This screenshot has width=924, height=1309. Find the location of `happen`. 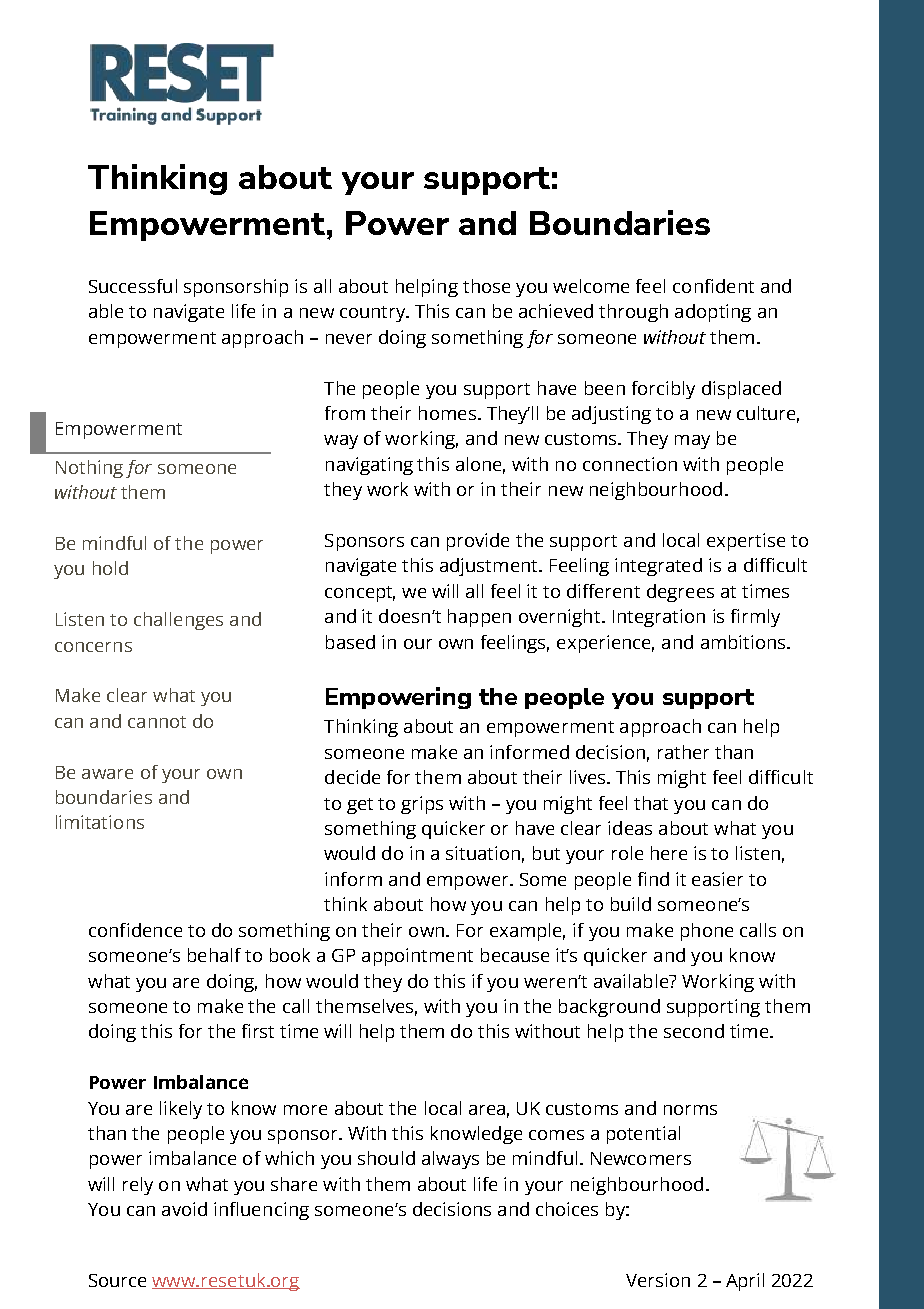

happen is located at coordinates (479, 618).
